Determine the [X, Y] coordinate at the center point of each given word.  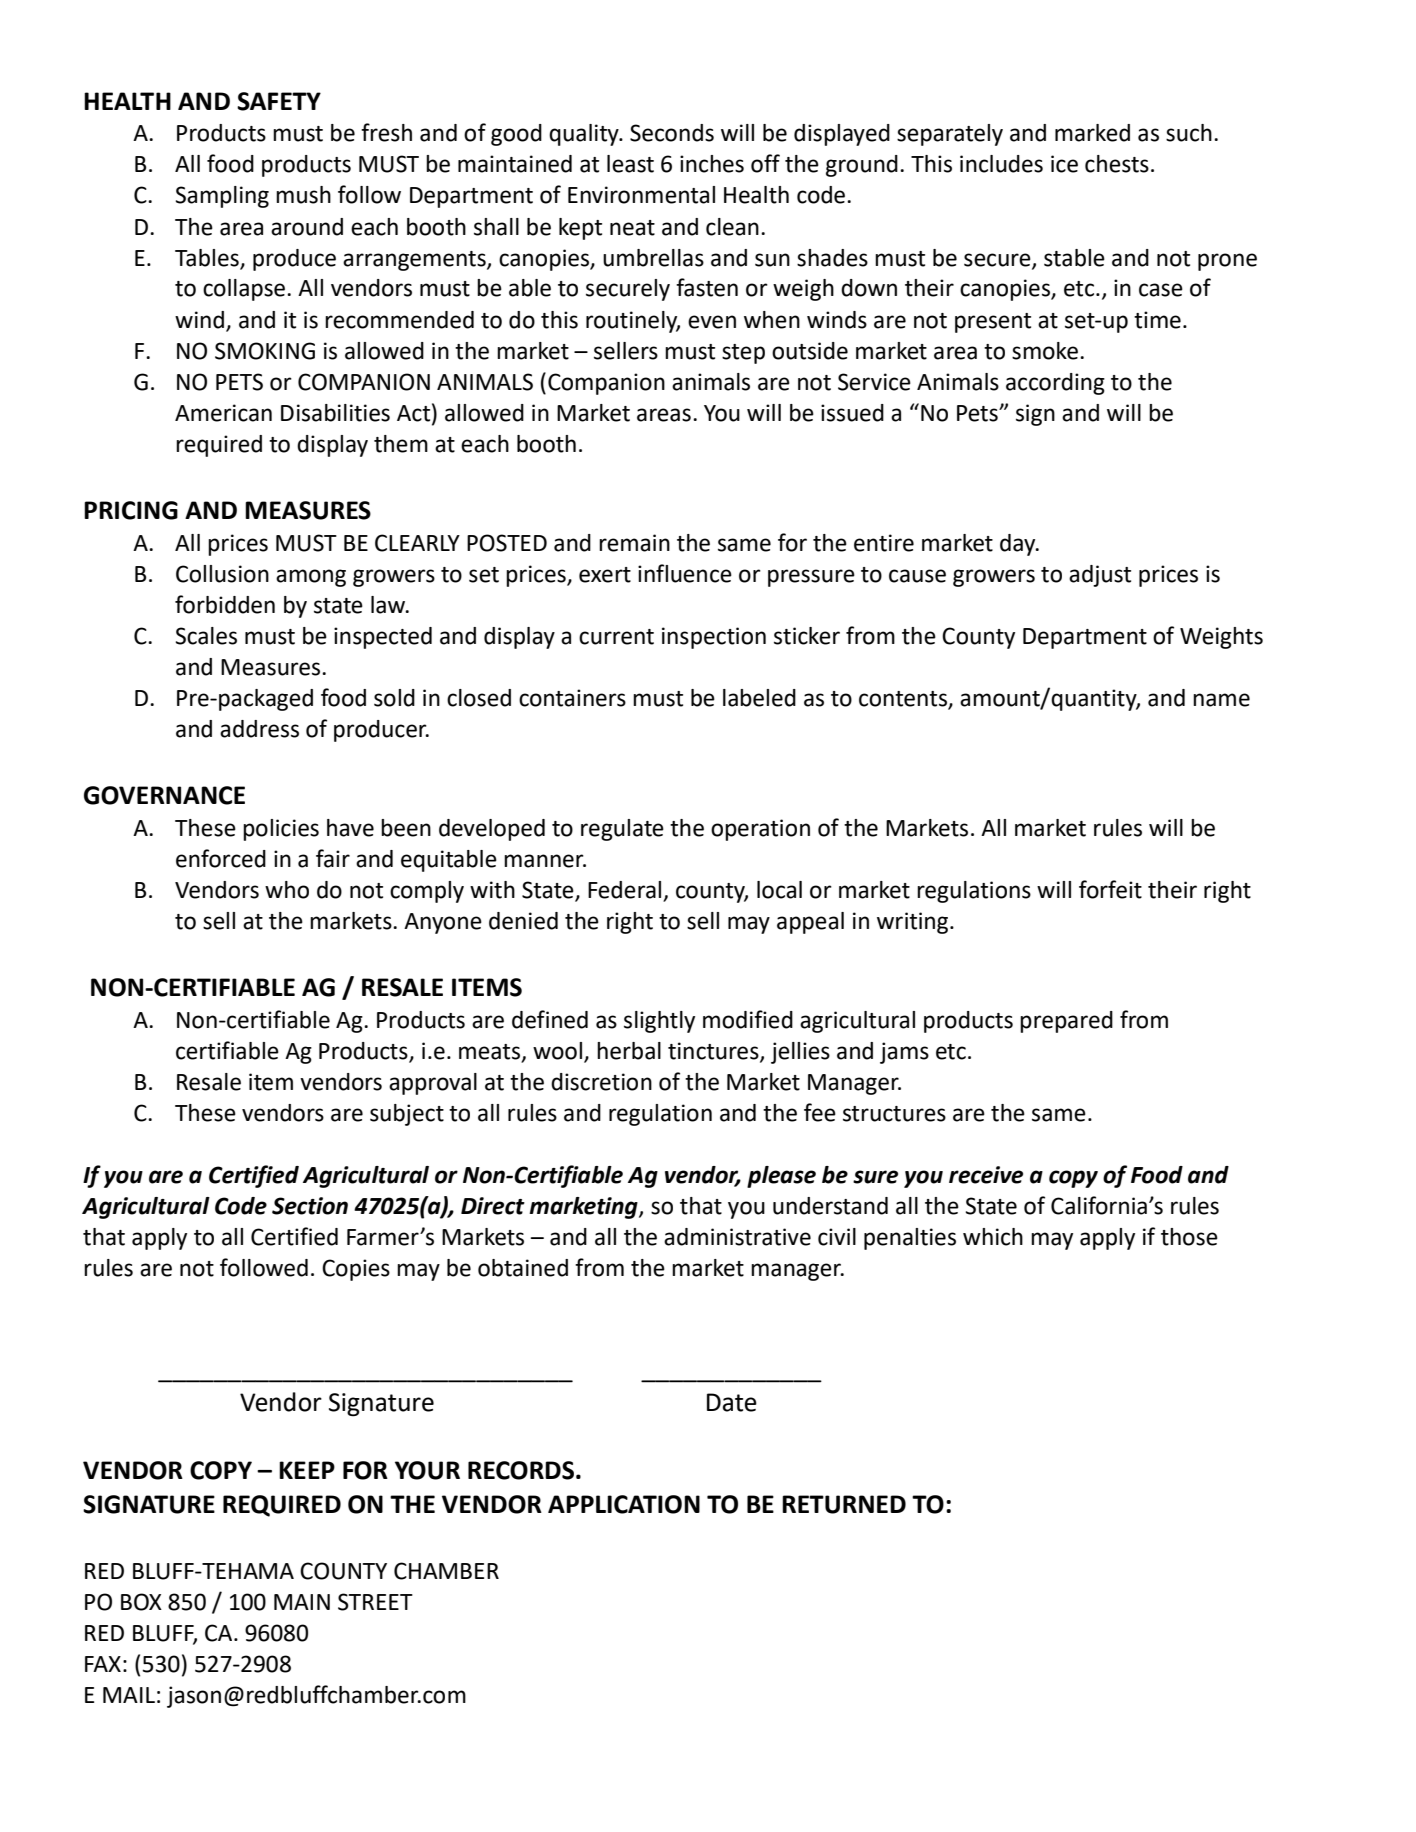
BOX [141, 1602]
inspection [714, 638]
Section [310, 1206]
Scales [206, 636]
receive [986, 1175]
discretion [601, 1082]
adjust [1100, 576]
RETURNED [844, 1504]
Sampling [222, 197]
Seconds [672, 133]
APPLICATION [624, 1504]
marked [1092, 133]
